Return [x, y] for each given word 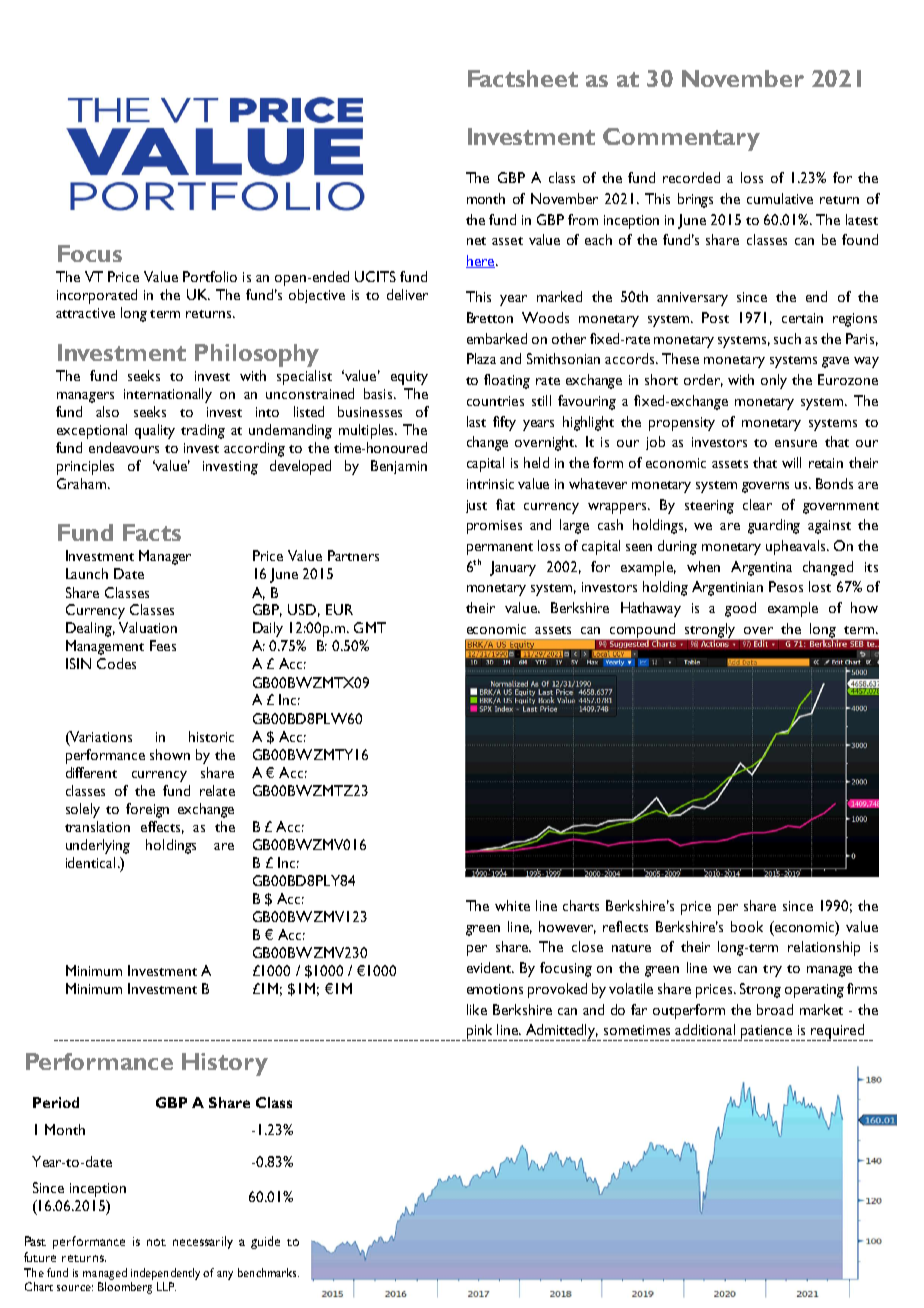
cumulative [780, 198]
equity [409, 378]
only [774, 381]
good [740, 609]
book [747, 926]
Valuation [148, 627]
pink [479, 1032]
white [512, 905]
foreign [147, 810]
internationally [168, 395]
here [480, 261]
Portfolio [210, 276]
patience [767, 1033]
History [225, 1064]
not [156, 1242]
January [513, 568]
